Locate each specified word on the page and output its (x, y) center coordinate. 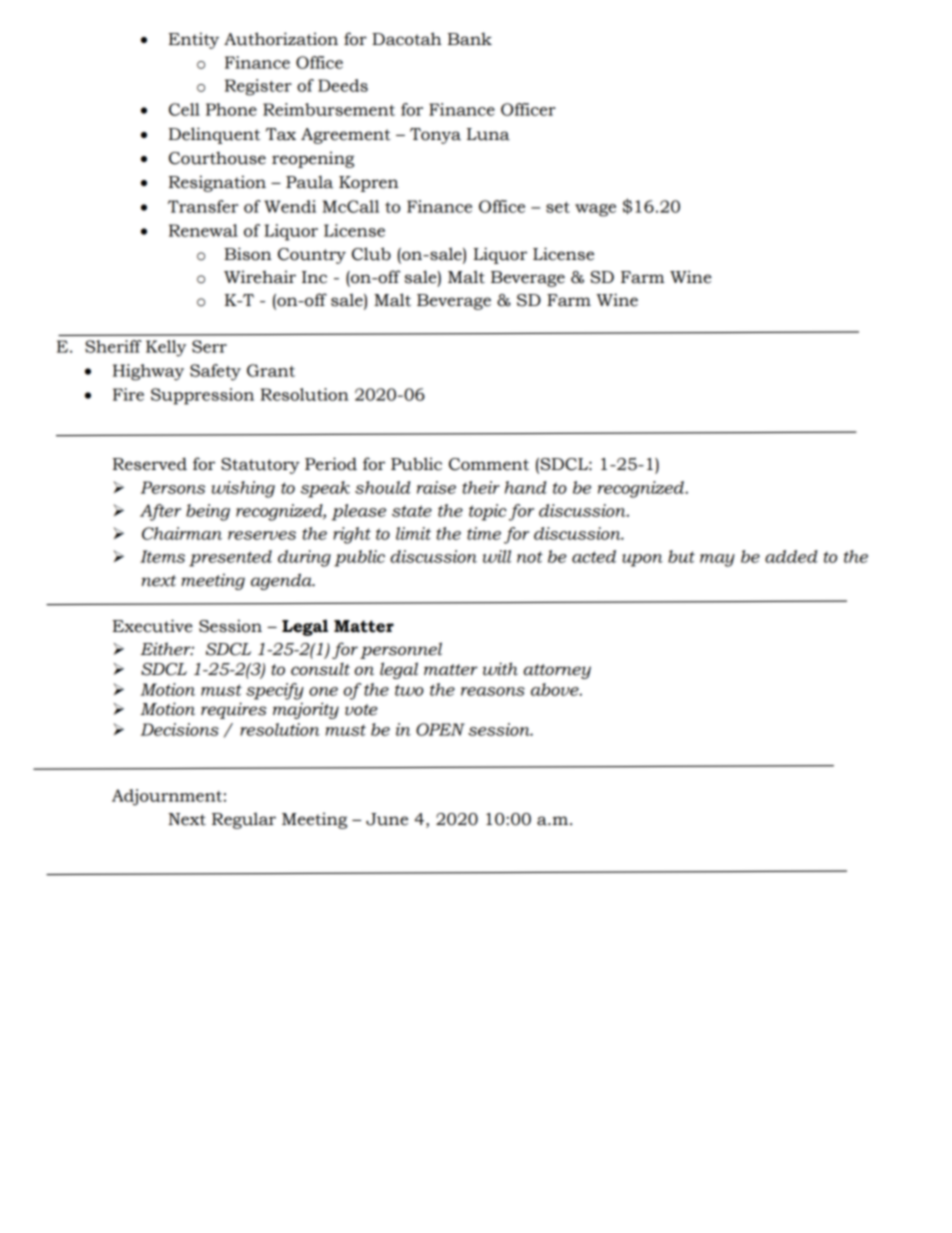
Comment (489, 464)
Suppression (202, 396)
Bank (470, 39)
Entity (194, 40)
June (387, 819)
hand (526, 487)
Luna (488, 134)
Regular (244, 820)
